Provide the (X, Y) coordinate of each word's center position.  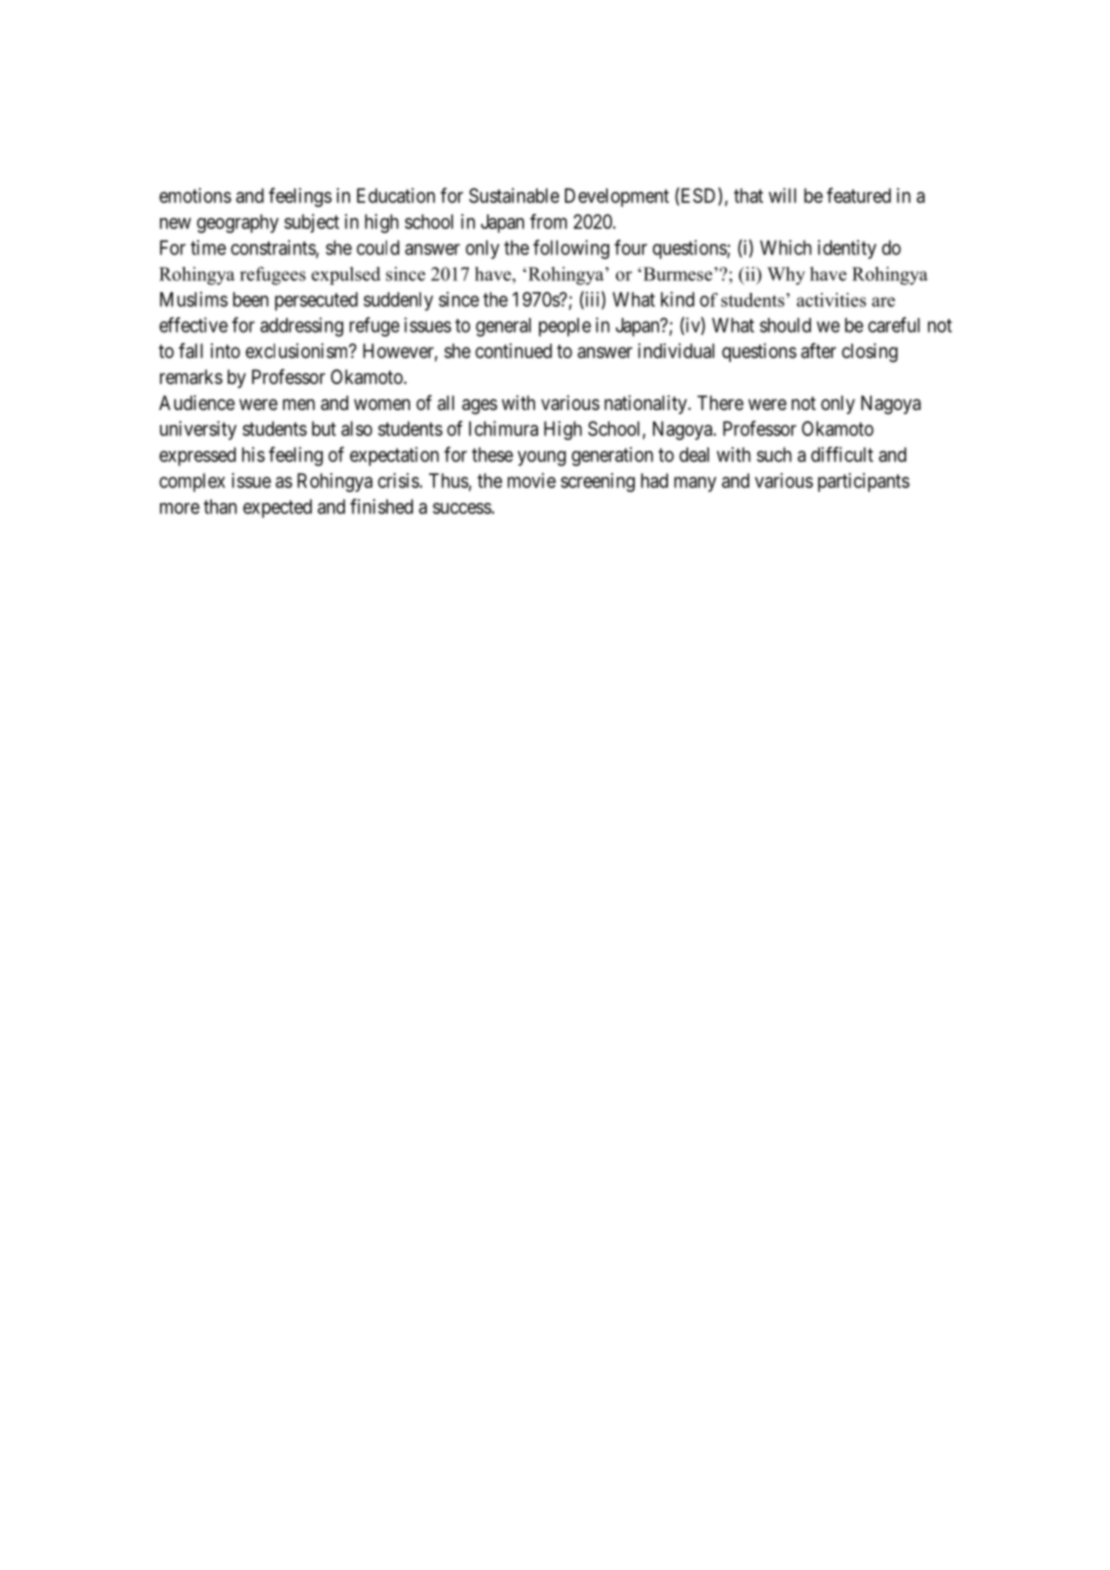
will (782, 195)
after (818, 351)
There (720, 403)
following (571, 249)
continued (513, 350)
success (462, 508)
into (225, 350)
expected (277, 508)
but (324, 428)
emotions (195, 195)
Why (786, 276)
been (251, 299)
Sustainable (514, 195)
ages (479, 407)
